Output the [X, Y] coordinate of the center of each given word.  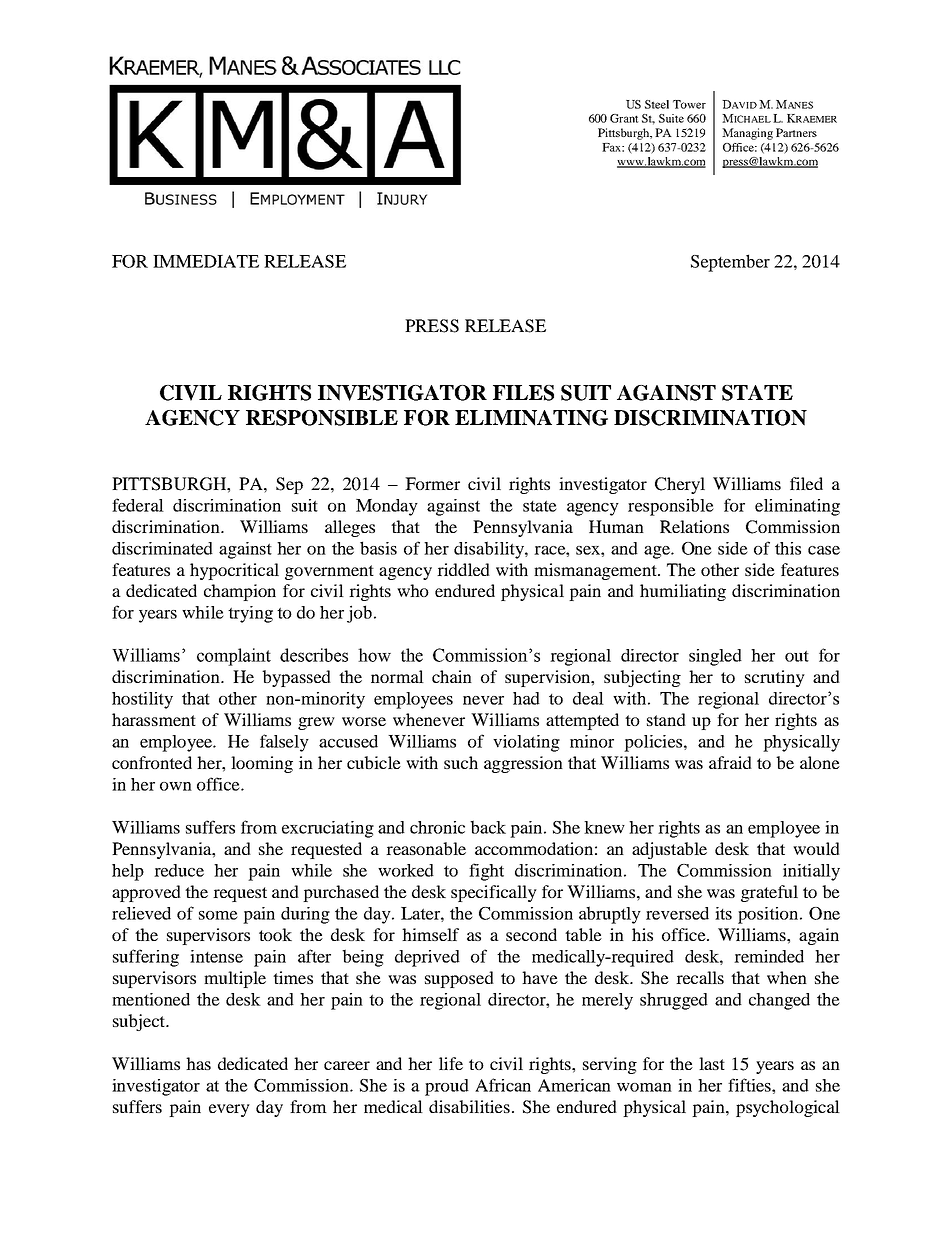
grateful [769, 893]
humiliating [683, 592]
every [229, 1110]
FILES [523, 393]
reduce [179, 870]
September [730, 263]
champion [240, 592]
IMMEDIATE [206, 261]
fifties [750, 1085]
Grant [624, 118]
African [503, 1085]
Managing [747, 134]
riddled [463, 569]
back [488, 827]
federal [138, 505]
